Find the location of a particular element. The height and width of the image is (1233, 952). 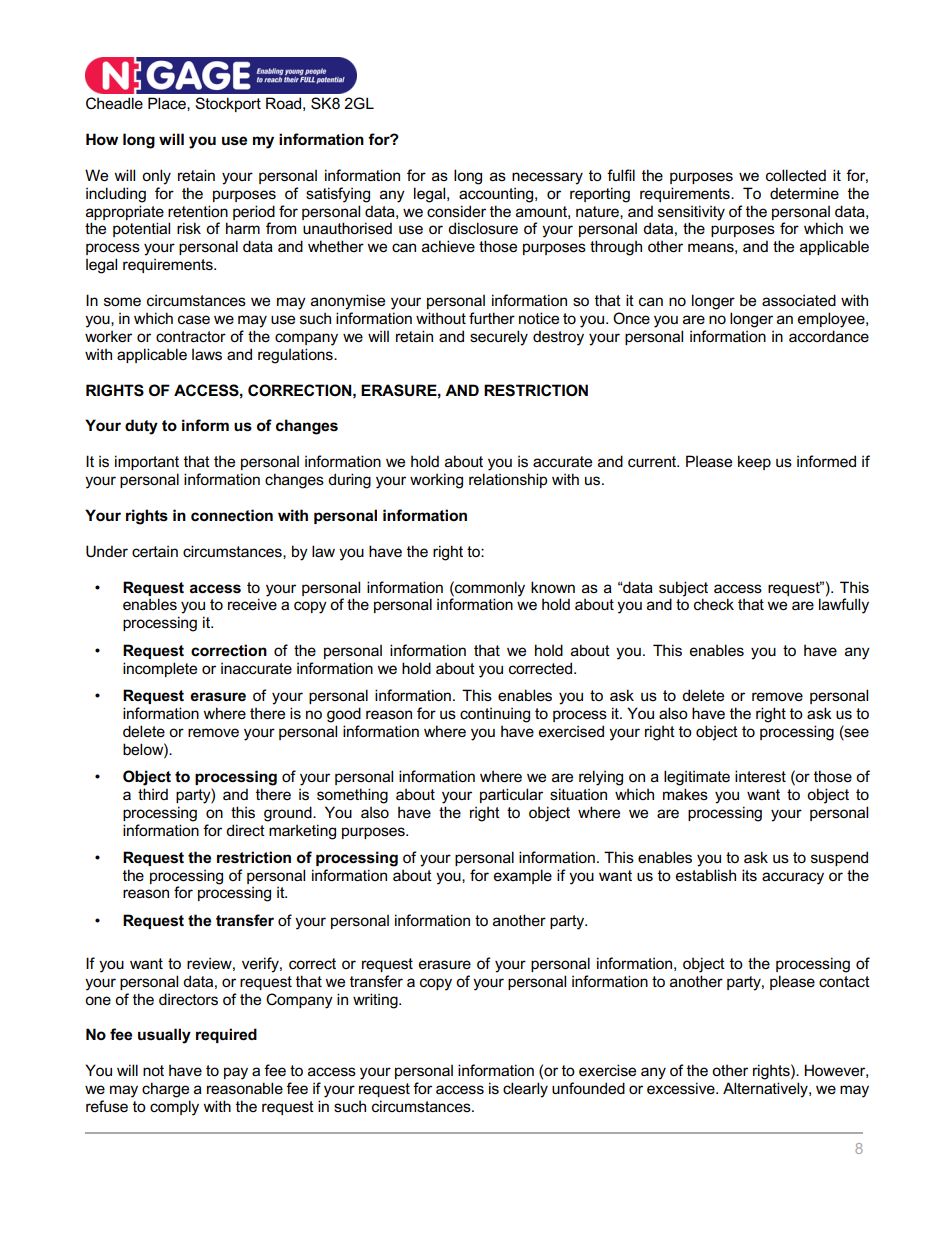

accordance is located at coordinates (829, 336).
